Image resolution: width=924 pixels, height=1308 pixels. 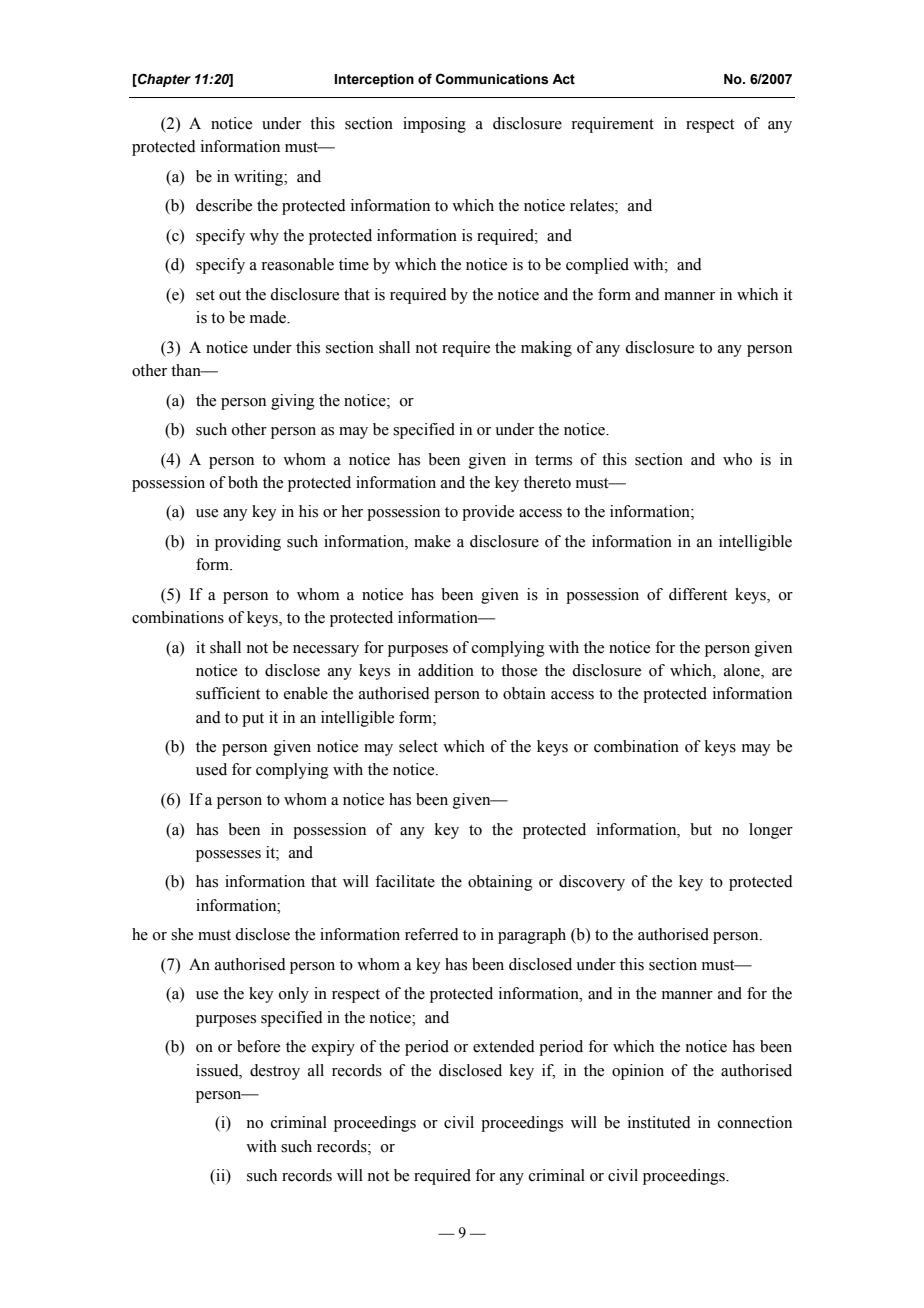 What do you see at coordinates (405, 881) in the screenshot?
I see `facilitate` at bounding box center [405, 881].
